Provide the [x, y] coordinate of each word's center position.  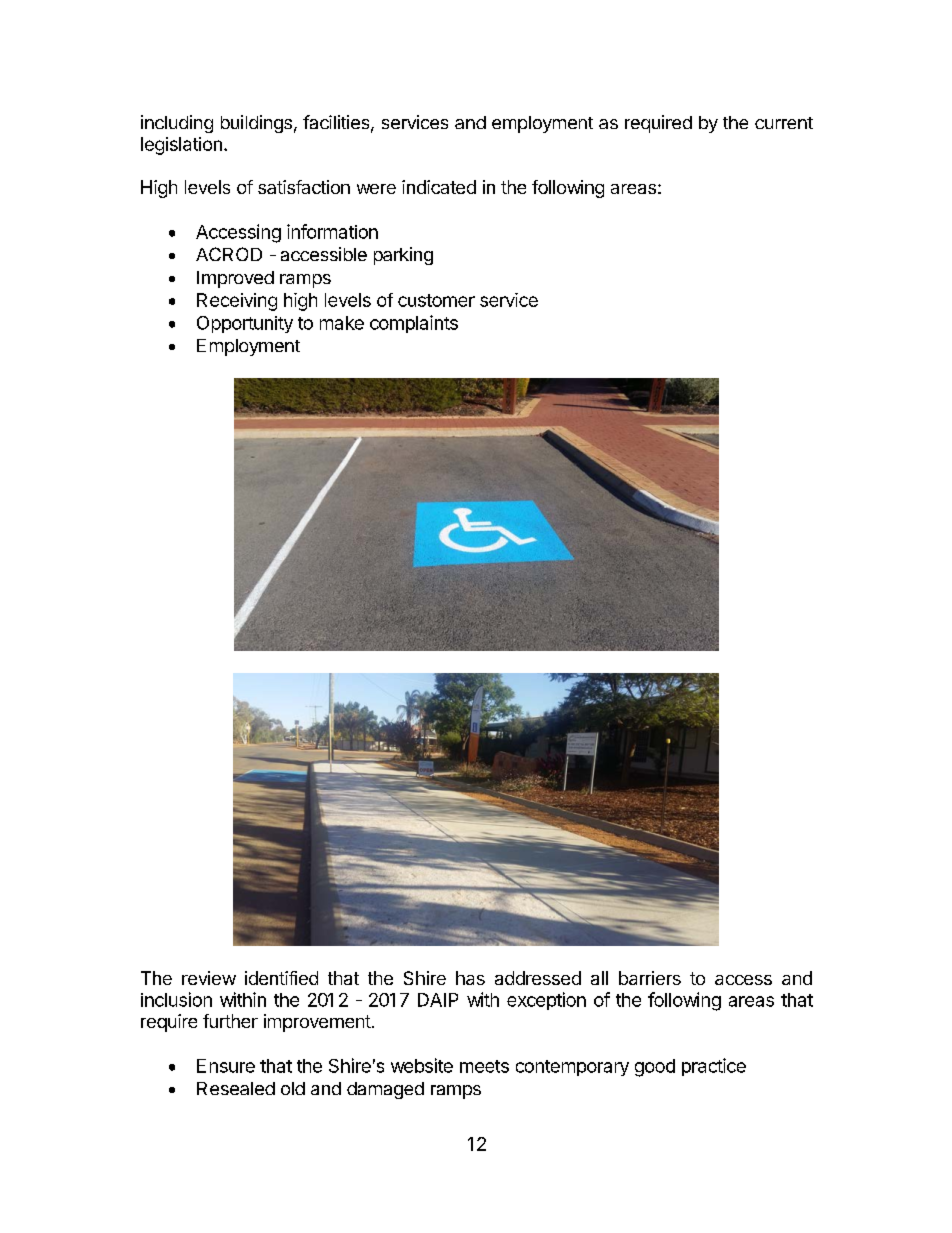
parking [403, 256]
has [470, 978]
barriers [650, 978]
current [784, 123]
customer [436, 300]
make [342, 323]
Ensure [226, 1066]
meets [484, 1066]
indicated [439, 187]
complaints [414, 324]
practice [714, 1067]
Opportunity [245, 324]
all [599, 978]
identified [281, 978]
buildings [256, 124]
